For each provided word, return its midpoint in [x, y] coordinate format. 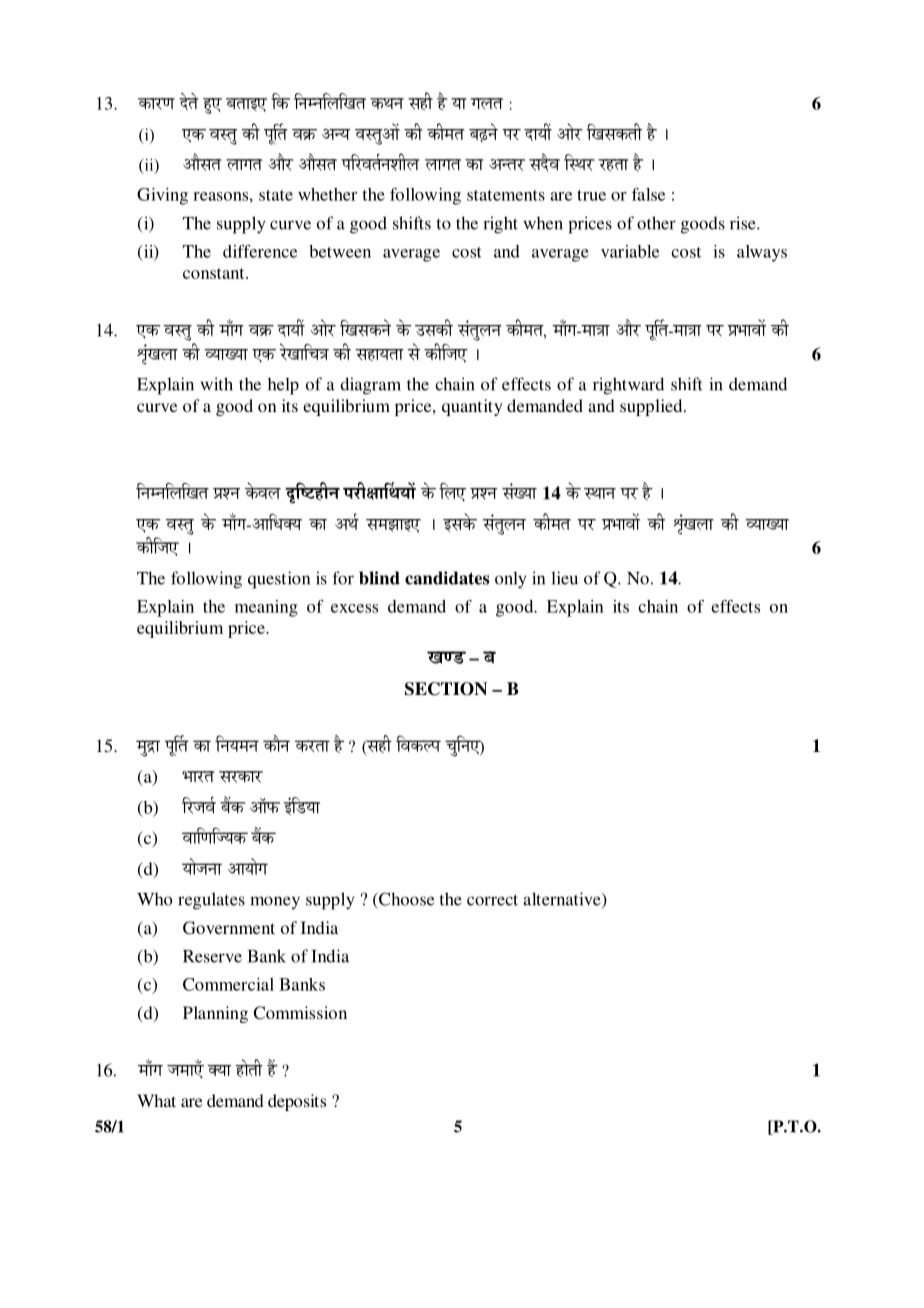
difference [260, 251]
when [543, 223]
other [656, 223]
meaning [266, 608]
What [156, 1100]
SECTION [446, 689]
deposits [297, 1102]
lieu [564, 578]
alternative [563, 900]
